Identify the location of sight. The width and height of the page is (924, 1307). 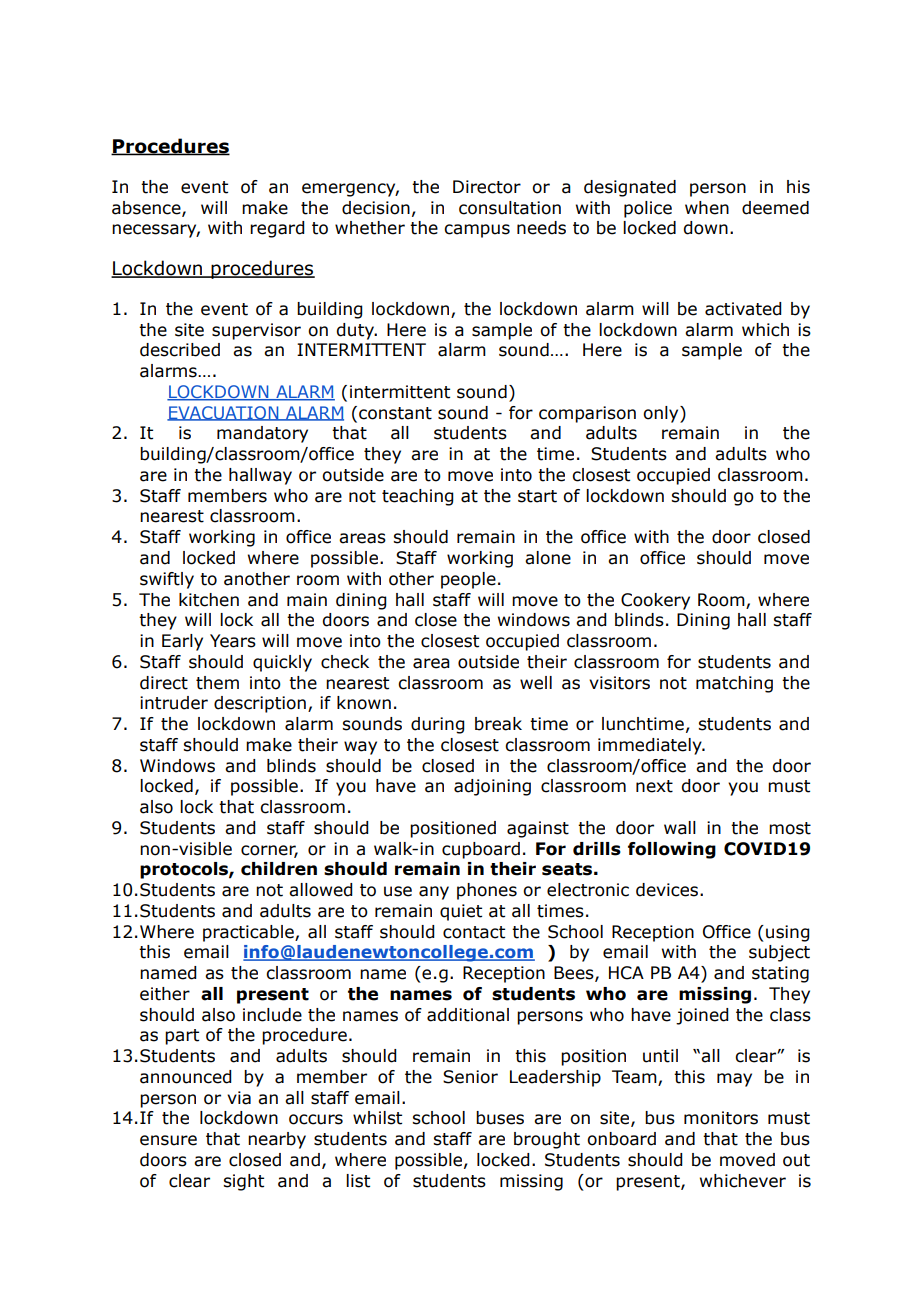
(243, 1182).
